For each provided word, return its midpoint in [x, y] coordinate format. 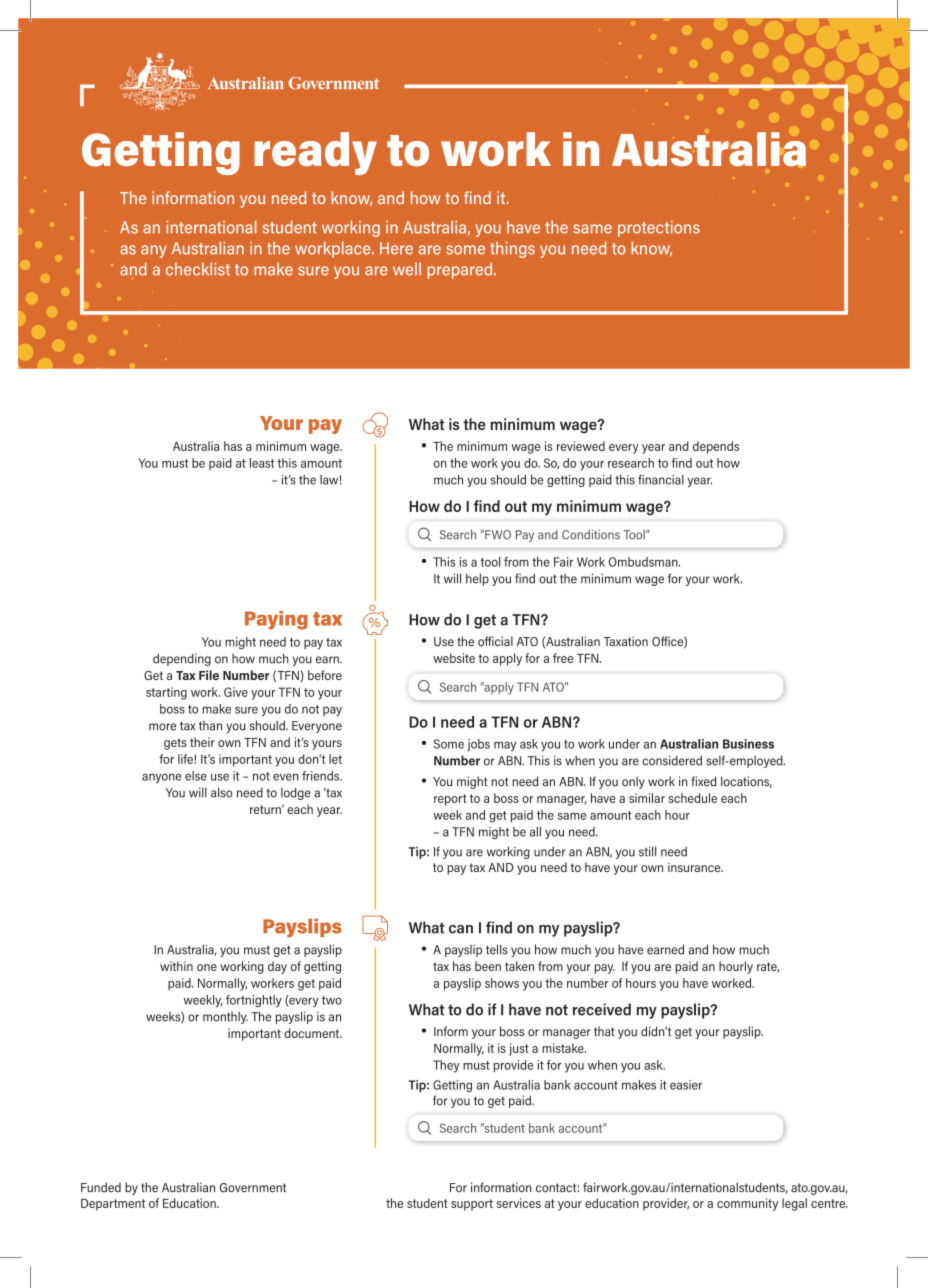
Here [396, 248]
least [262, 463]
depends [716, 447]
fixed [703, 781]
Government [253, 1188]
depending [182, 659]
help [477, 579]
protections [659, 229]
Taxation [626, 641]
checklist [198, 269]
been [488, 966]
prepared [461, 271]
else [196, 776]
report [450, 800]
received [602, 1009]
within [176, 966]
